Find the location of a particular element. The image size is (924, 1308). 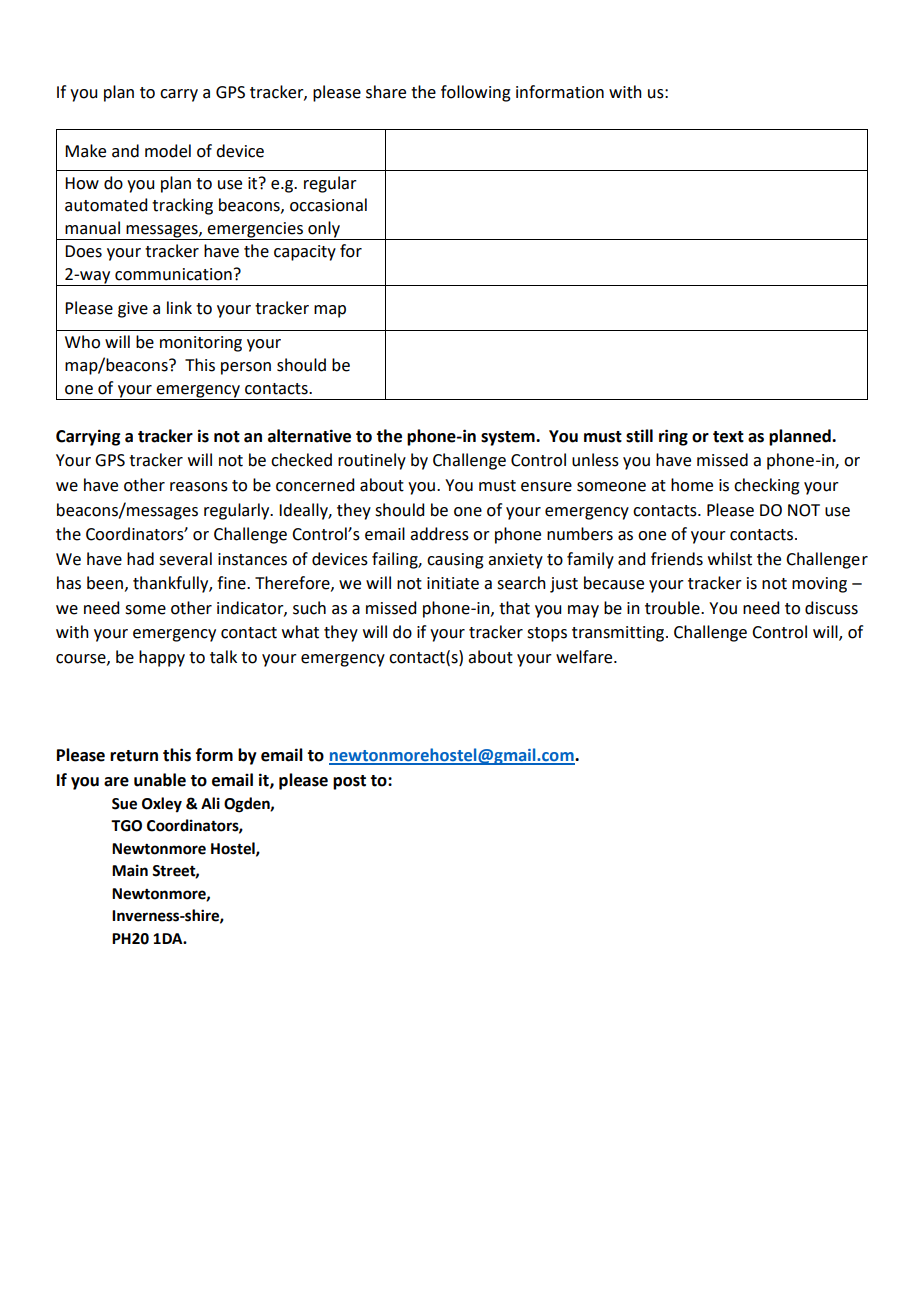

initiate is located at coordinates (453, 583).
